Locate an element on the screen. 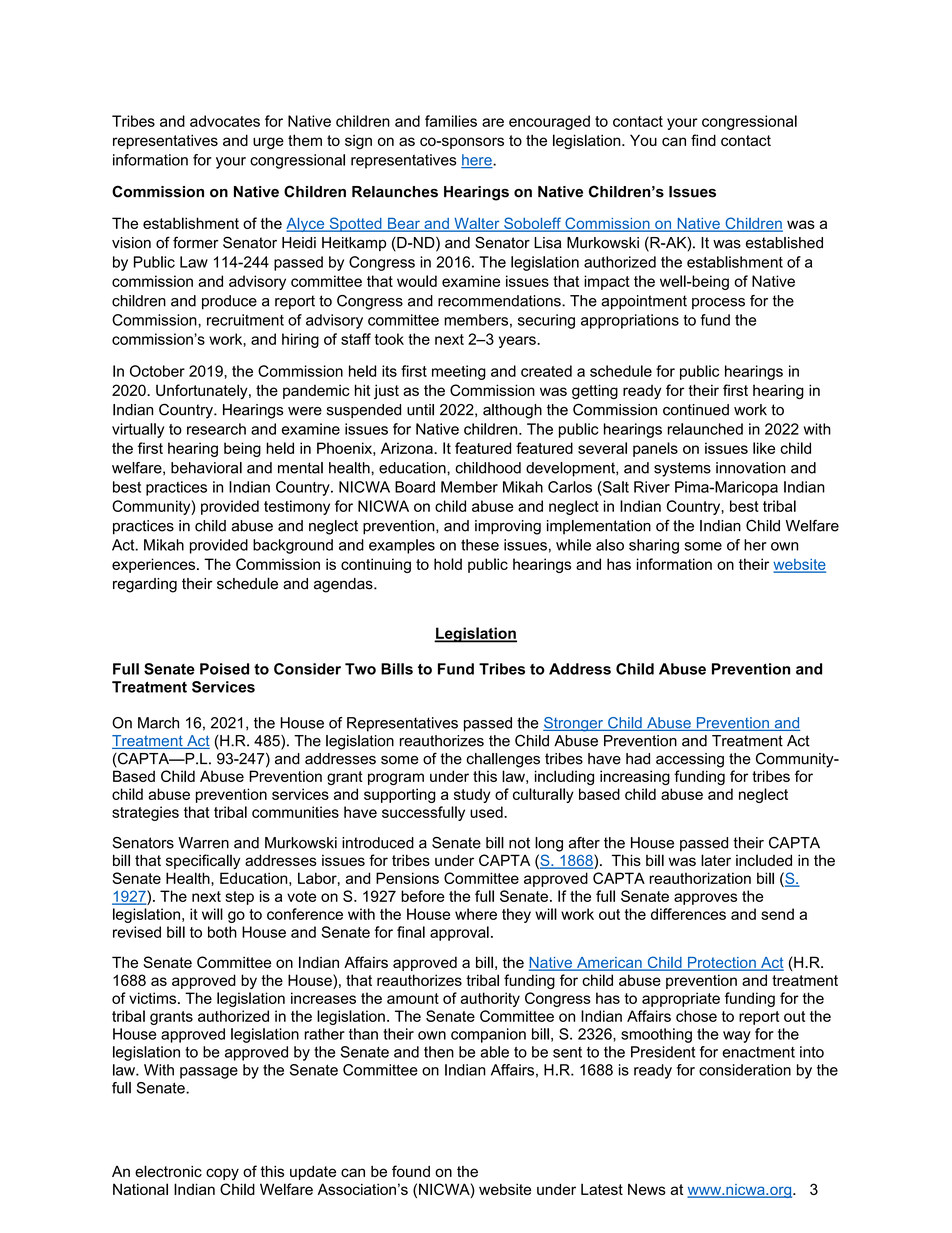 The image size is (952, 1233). Two is located at coordinates (360, 669).
